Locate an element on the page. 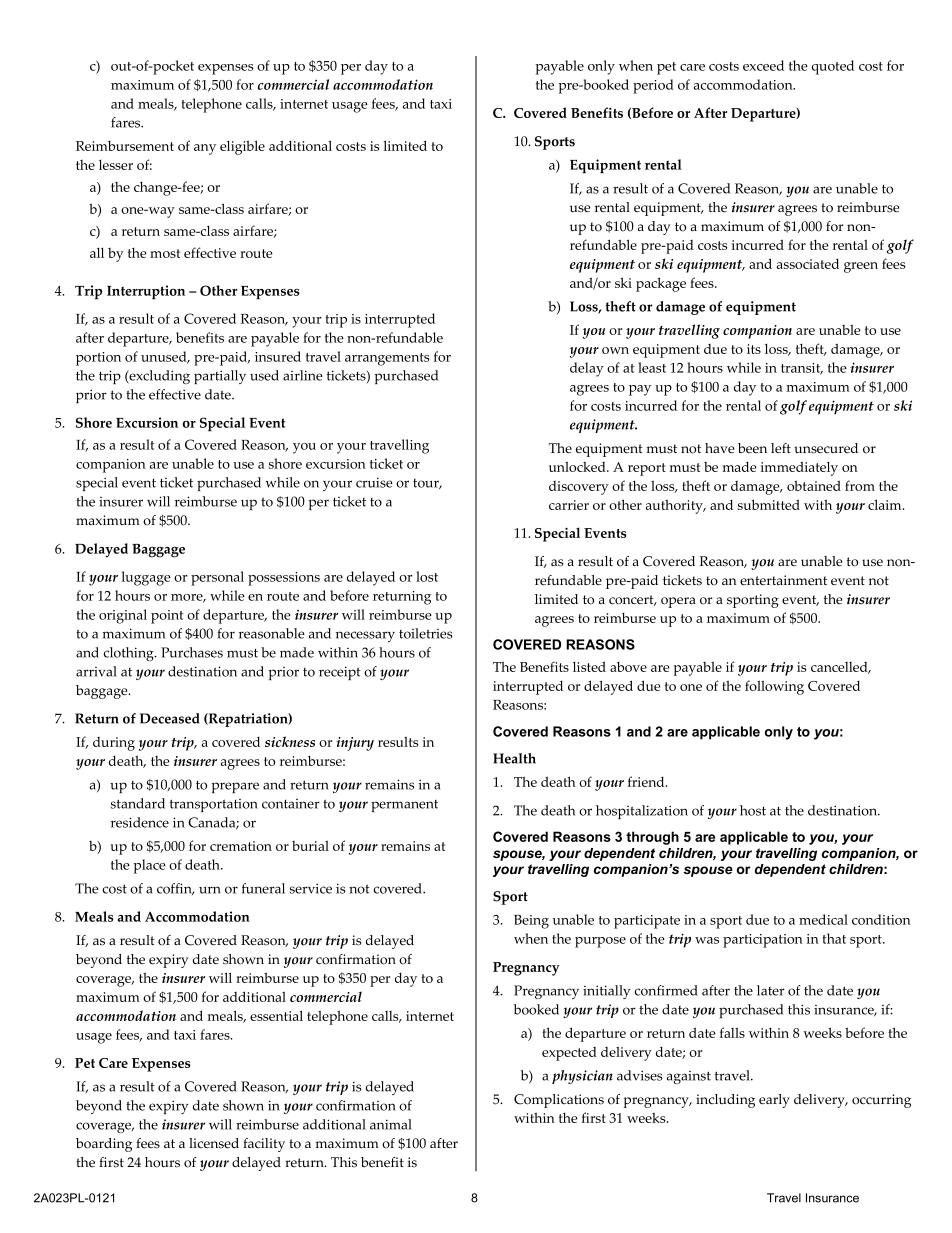 Image resolution: width=952 pixels, height=1233 pixels. Complications is located at coordinates (559, 1101).
